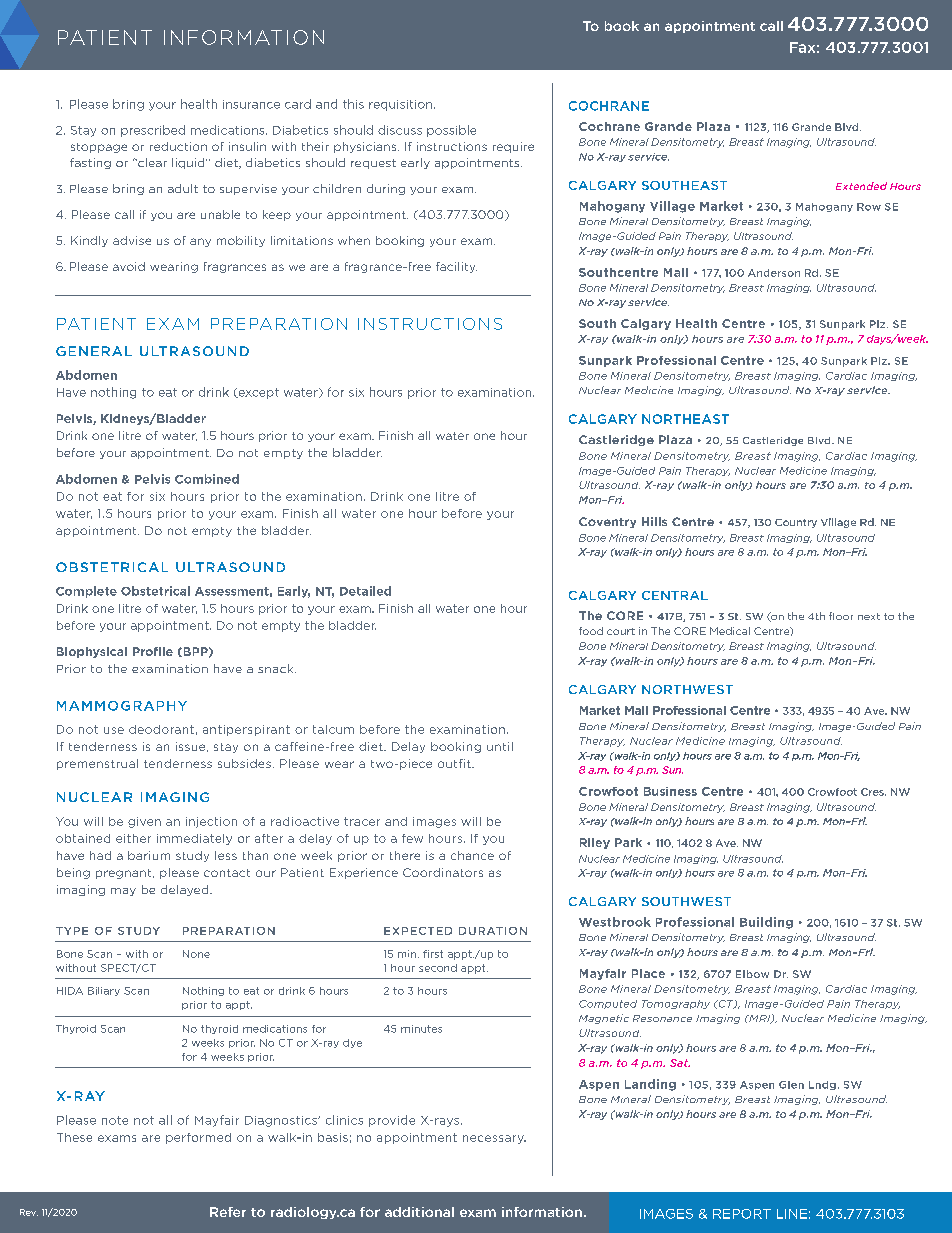 This screenshot has height=1233, width=952. What do you see at coordinates (207, 479) in the screenshot?
I see `Combined` at bounding box center [207, 479].
